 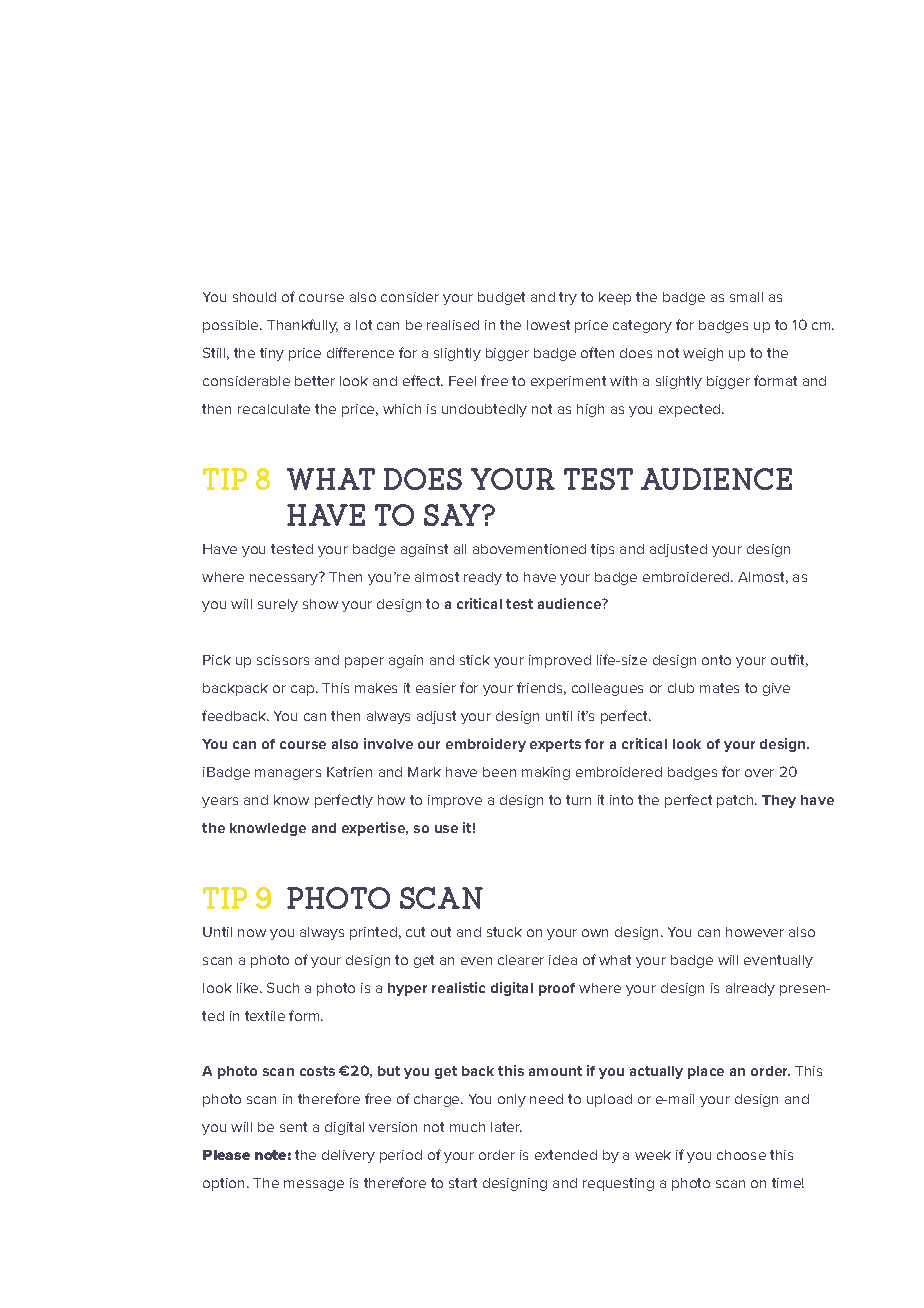 I want to click on sent, so click(x=293, y=1127).
